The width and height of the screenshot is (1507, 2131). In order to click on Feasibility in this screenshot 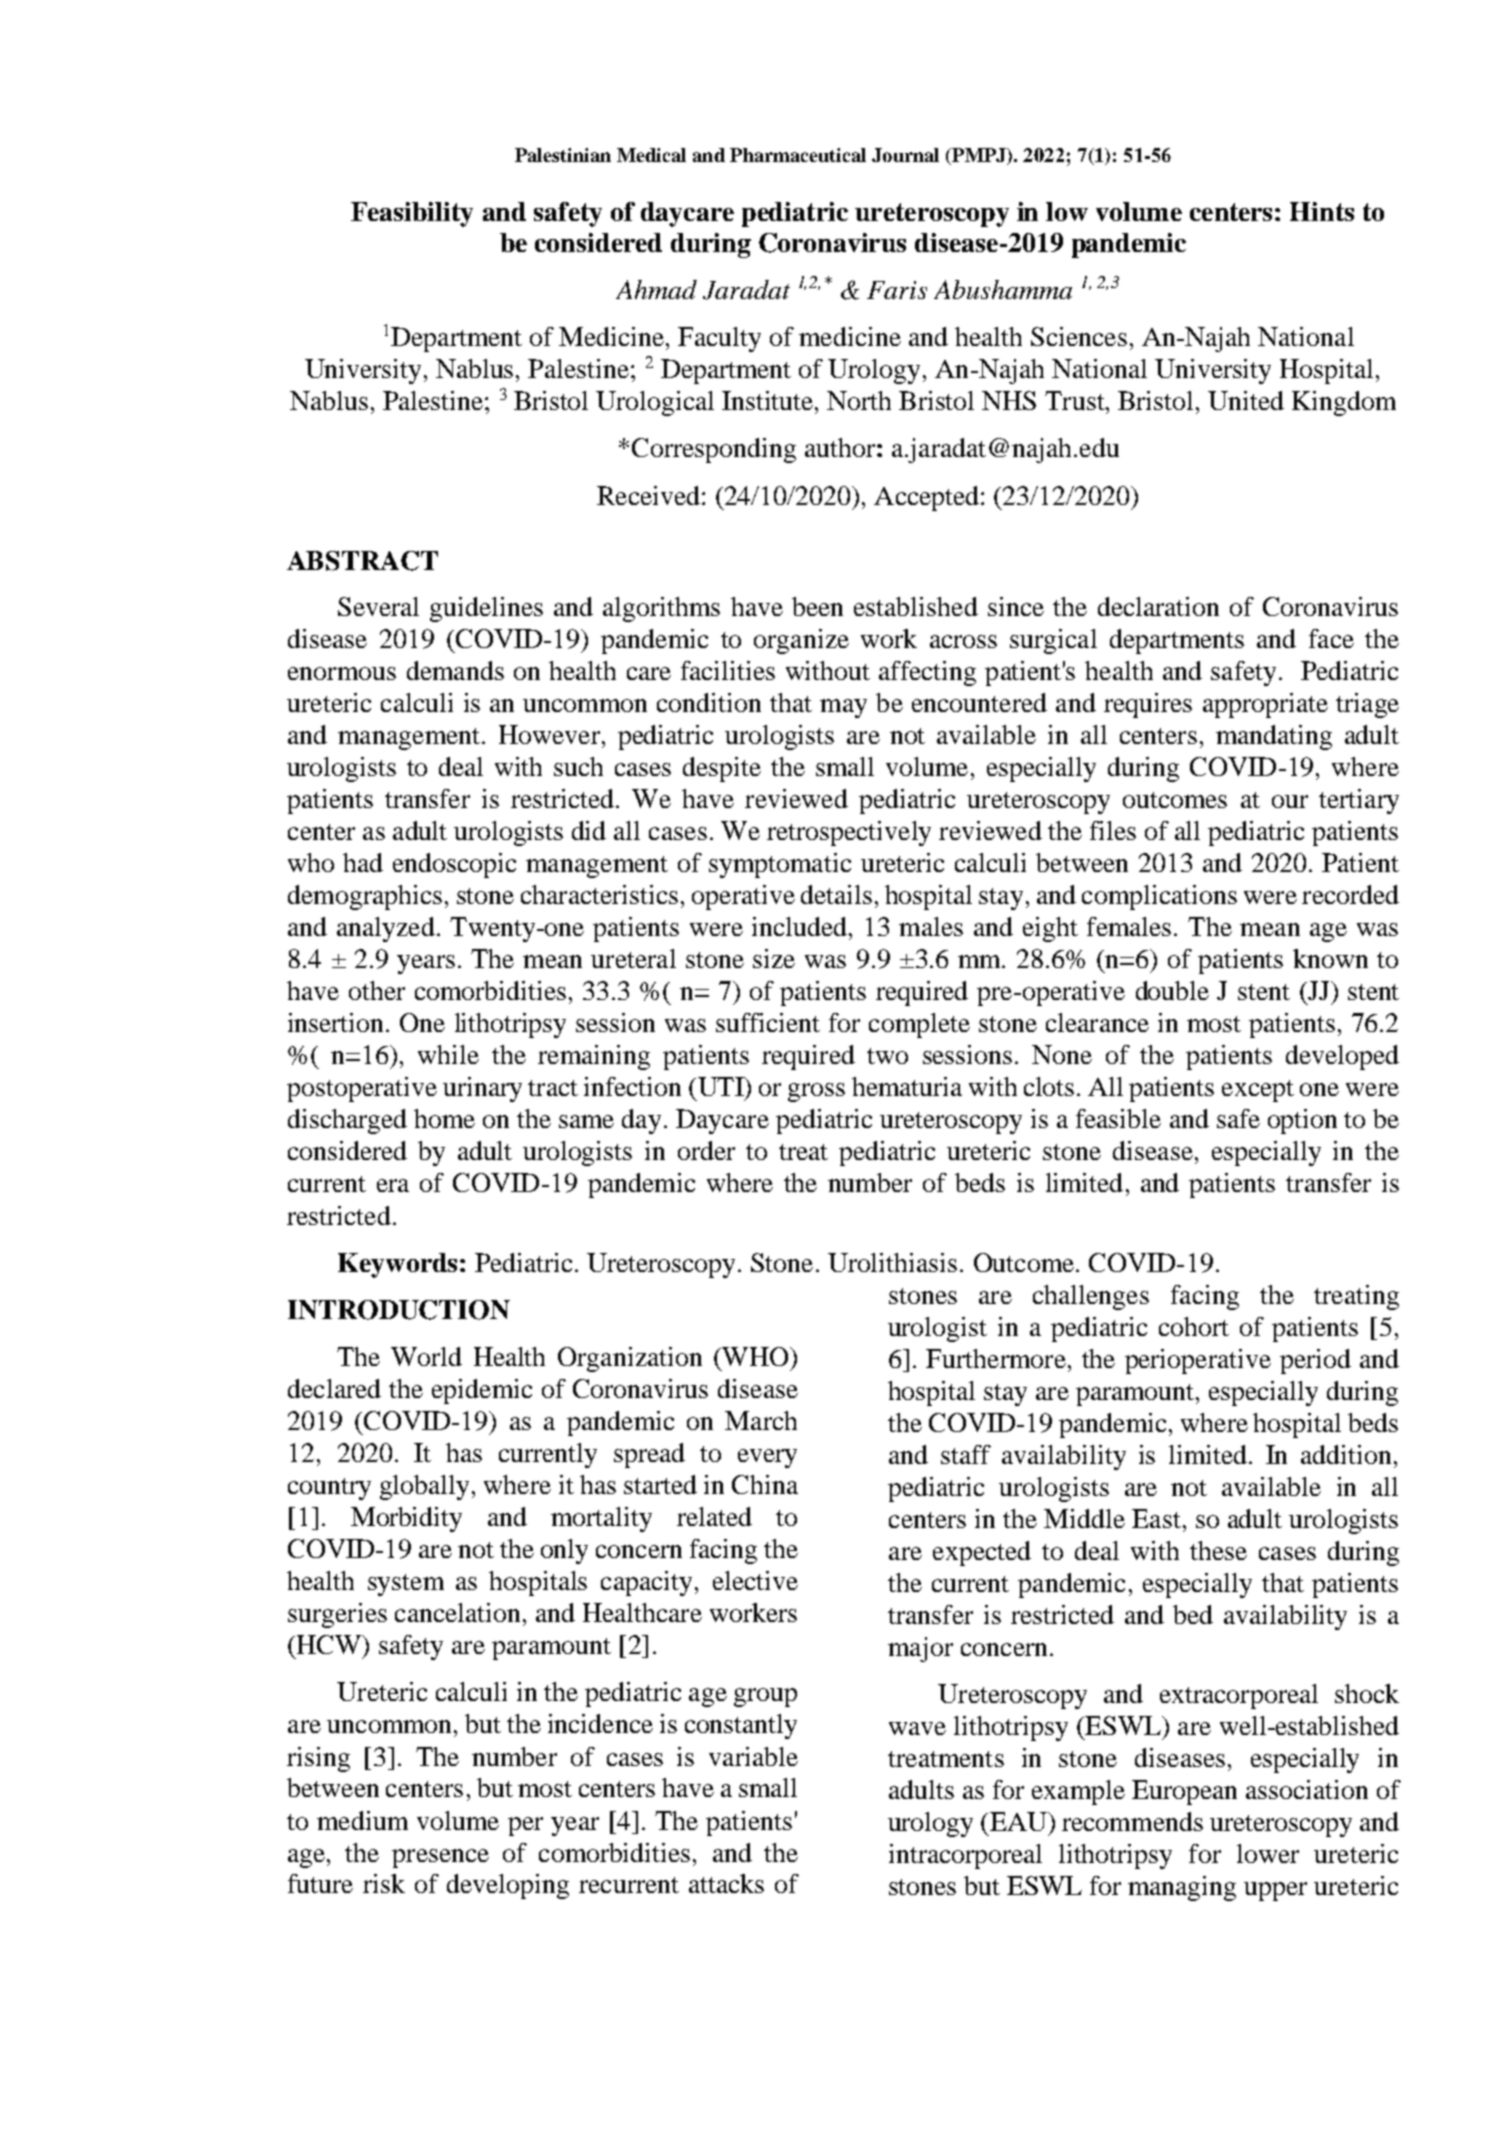, I will do `click(412, 214)`.
